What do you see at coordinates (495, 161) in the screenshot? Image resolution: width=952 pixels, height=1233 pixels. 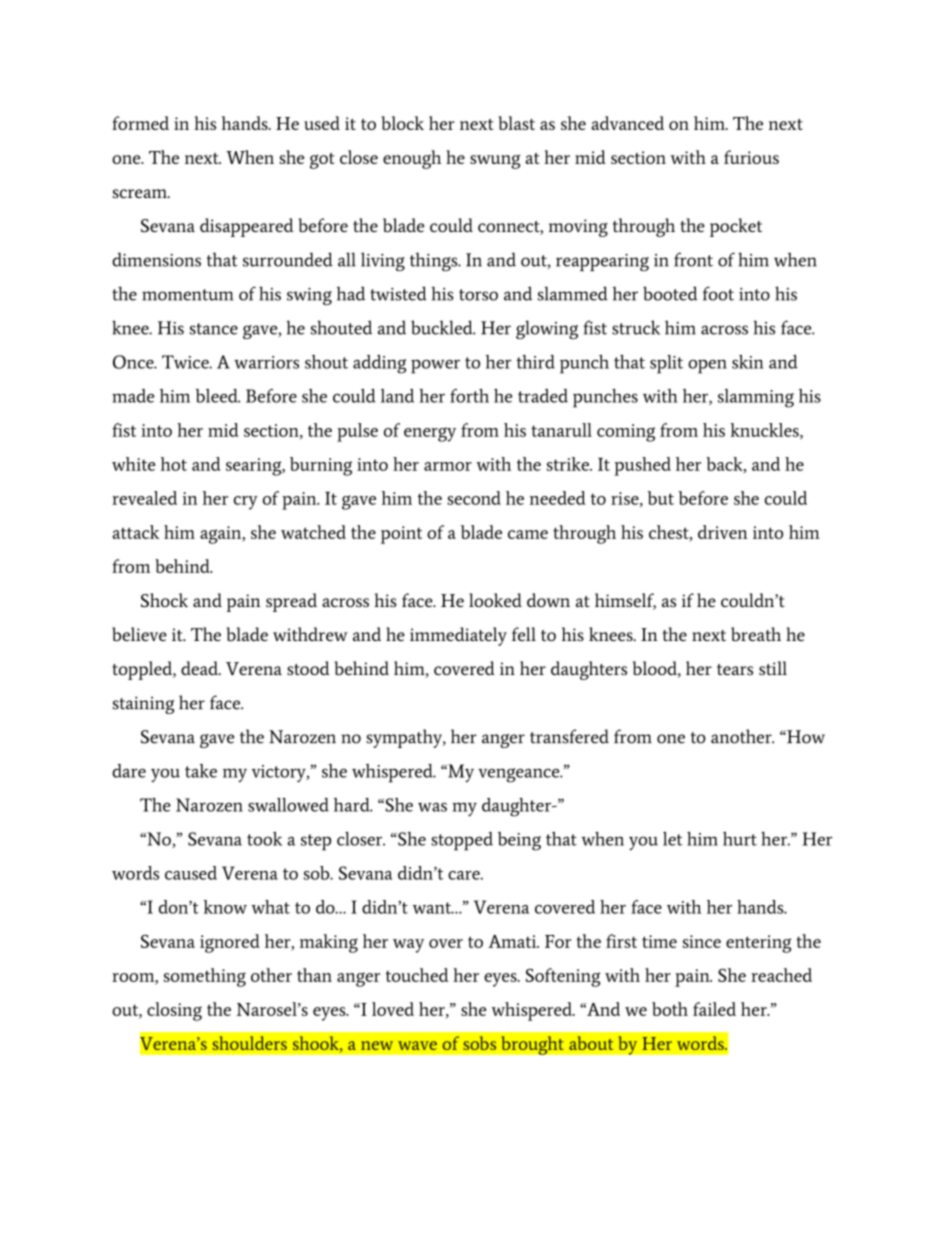 I see `swung` at bounding box center [495, 161].
